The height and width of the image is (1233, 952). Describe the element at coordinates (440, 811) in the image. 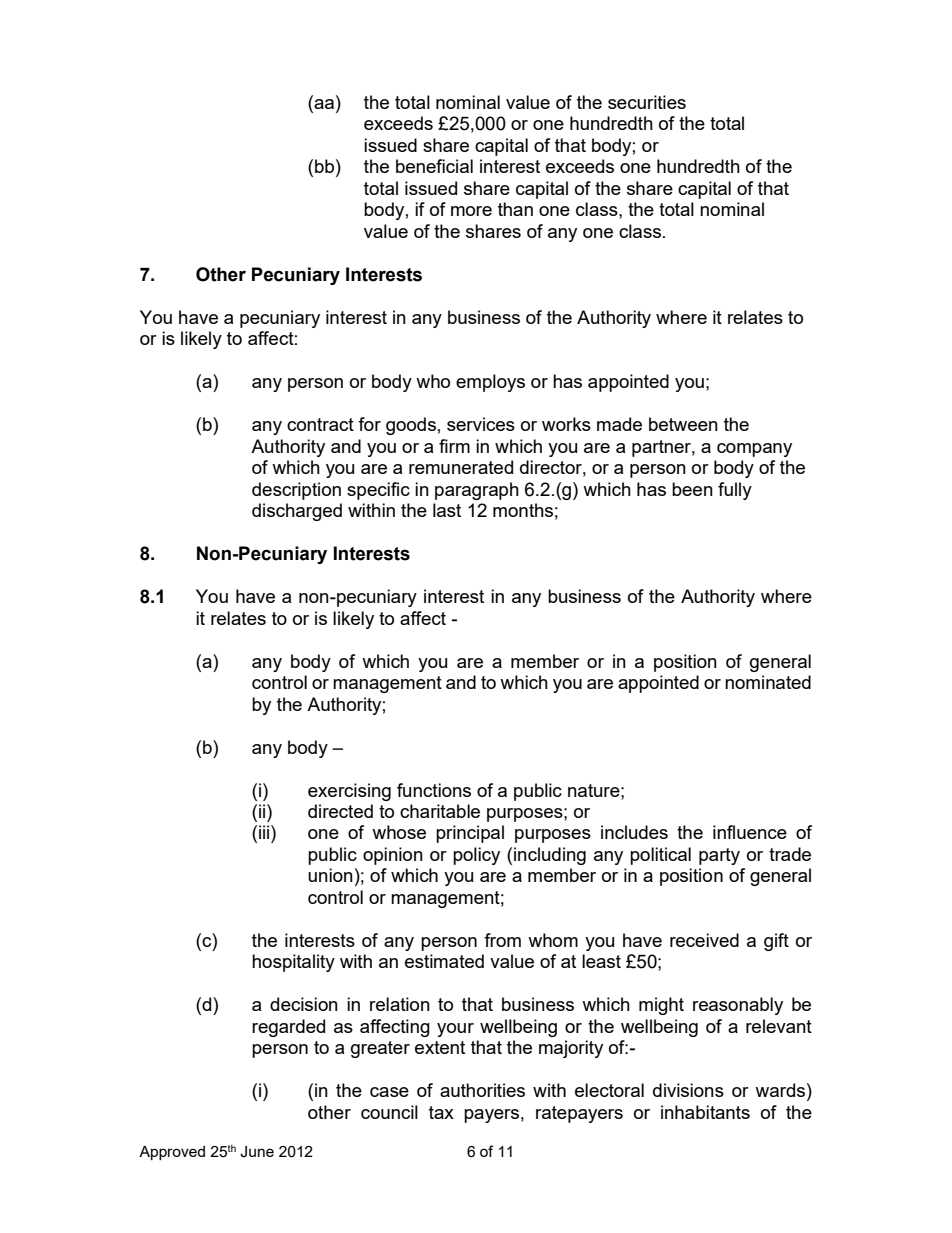

I see `charitable` at that location.
